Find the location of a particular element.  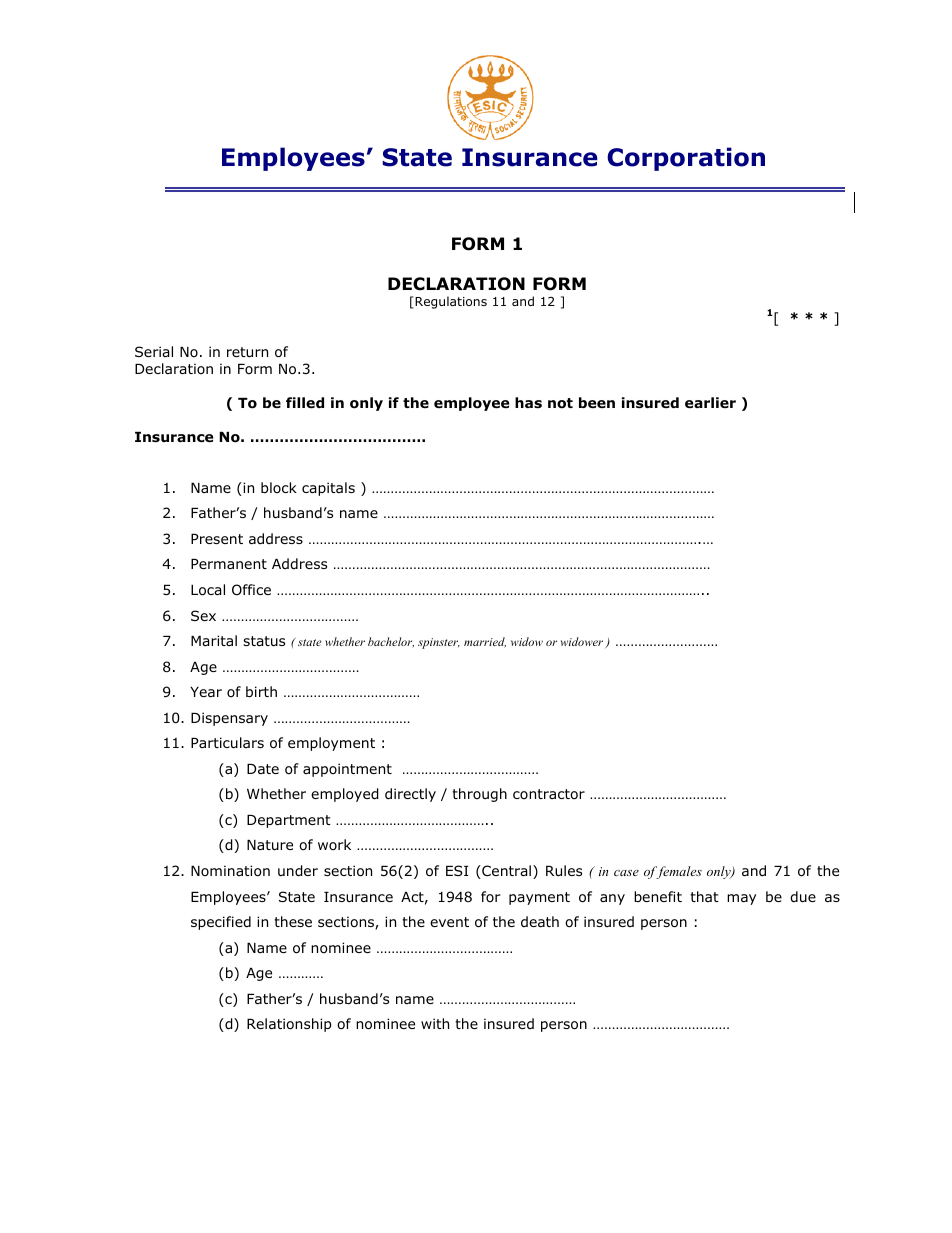

Relationship is located at coordinates (289, 1025).
